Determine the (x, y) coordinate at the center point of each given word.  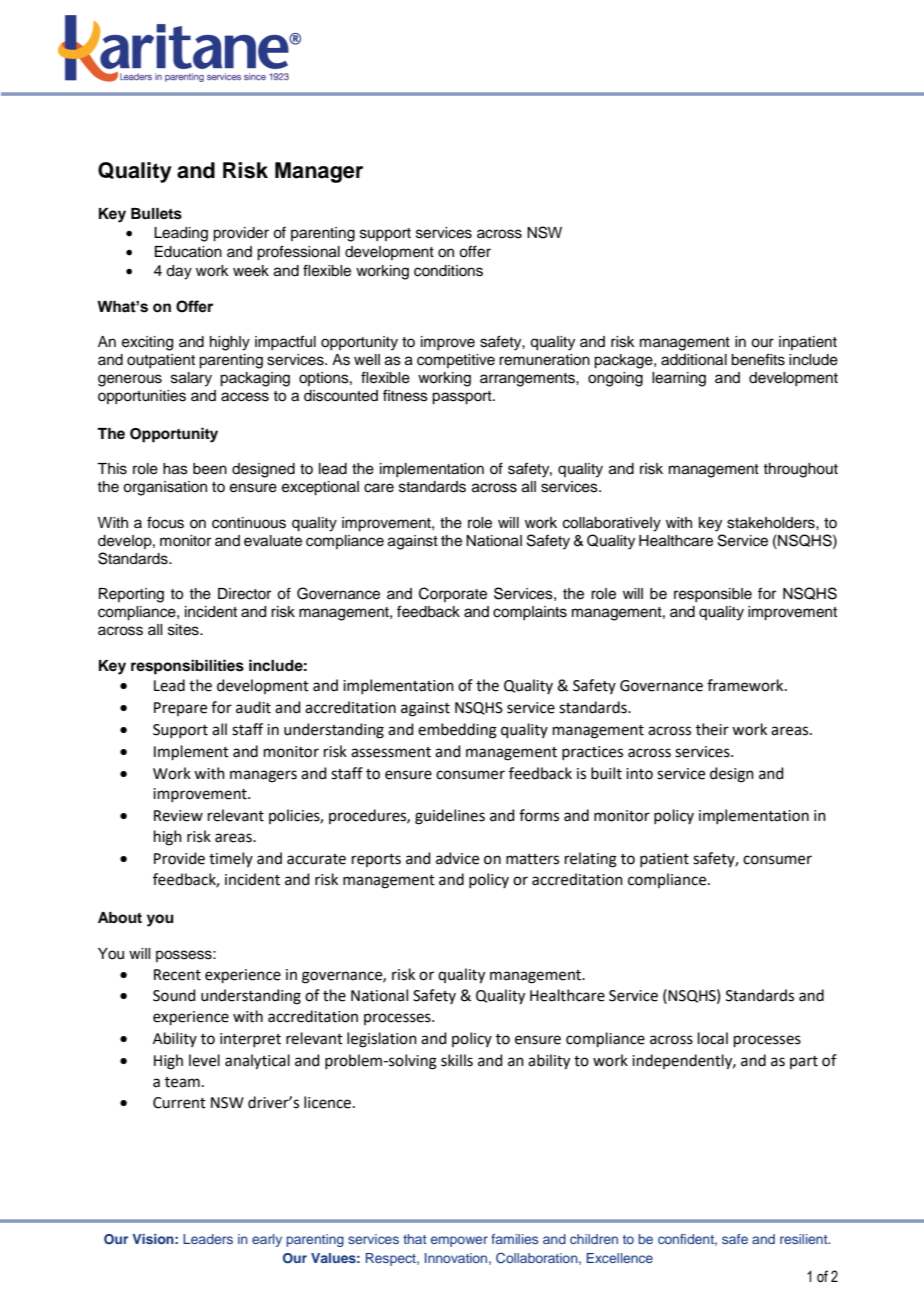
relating (591, 860)
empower (459, 1241)
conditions (448, 271)
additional (694, 360)
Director (244, 594)
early (267, 1240)
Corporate (453, 594)
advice (457, 858)
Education (188, 252)
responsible (713, 595)
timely (231, 859)
